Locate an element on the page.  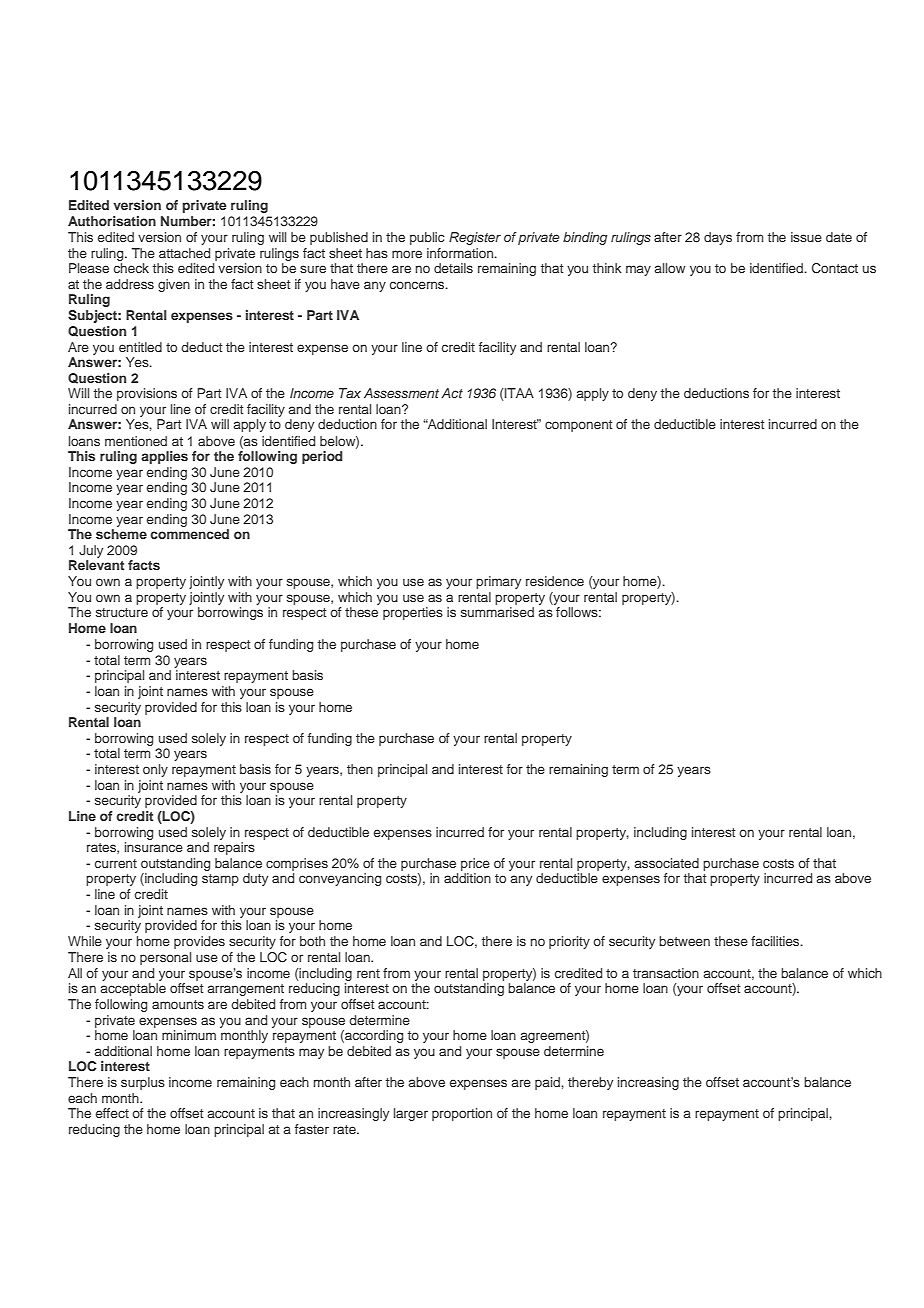
days is located at coordinates (718, 238).
